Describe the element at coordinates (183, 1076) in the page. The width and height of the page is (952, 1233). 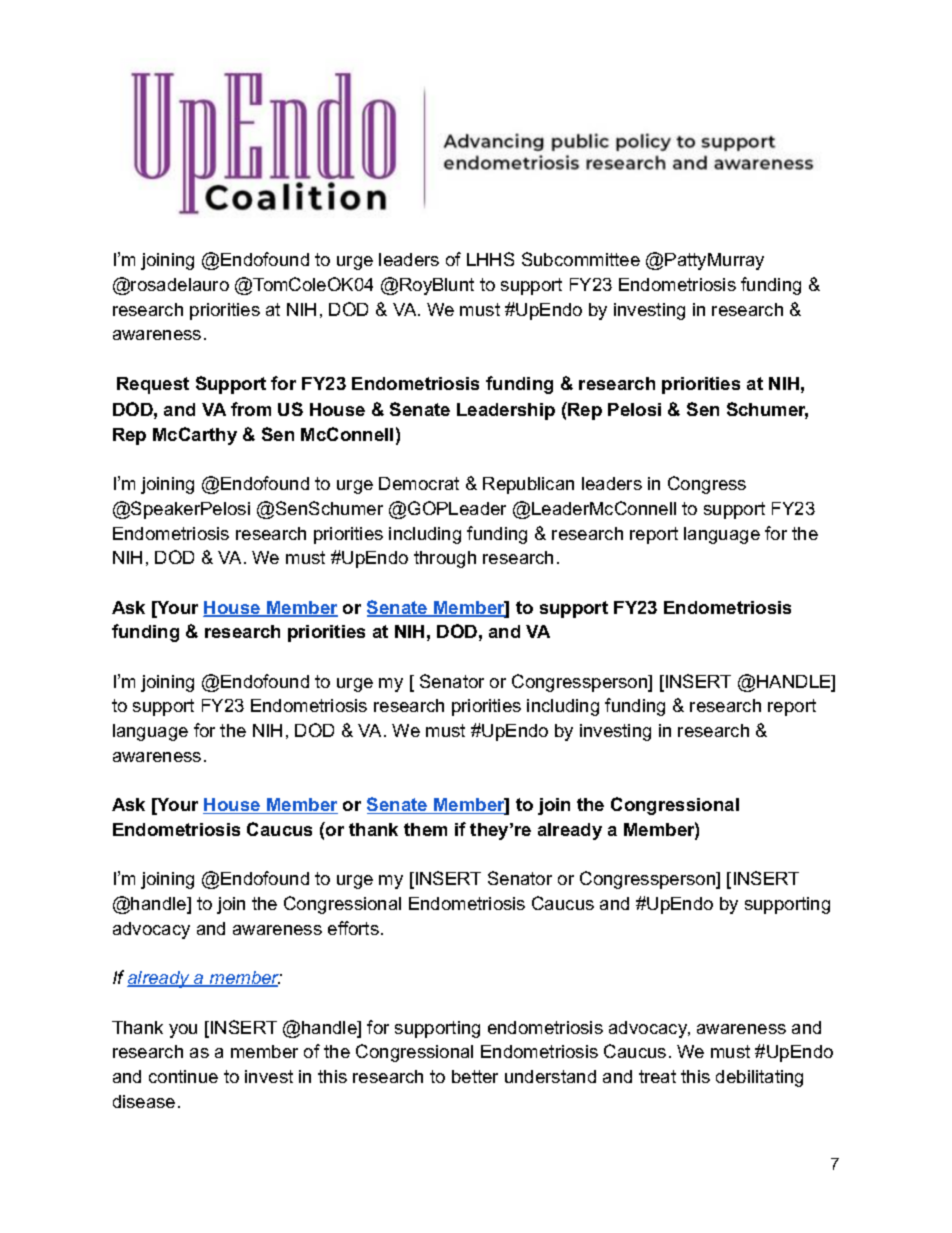
I see `continue` at that location.
